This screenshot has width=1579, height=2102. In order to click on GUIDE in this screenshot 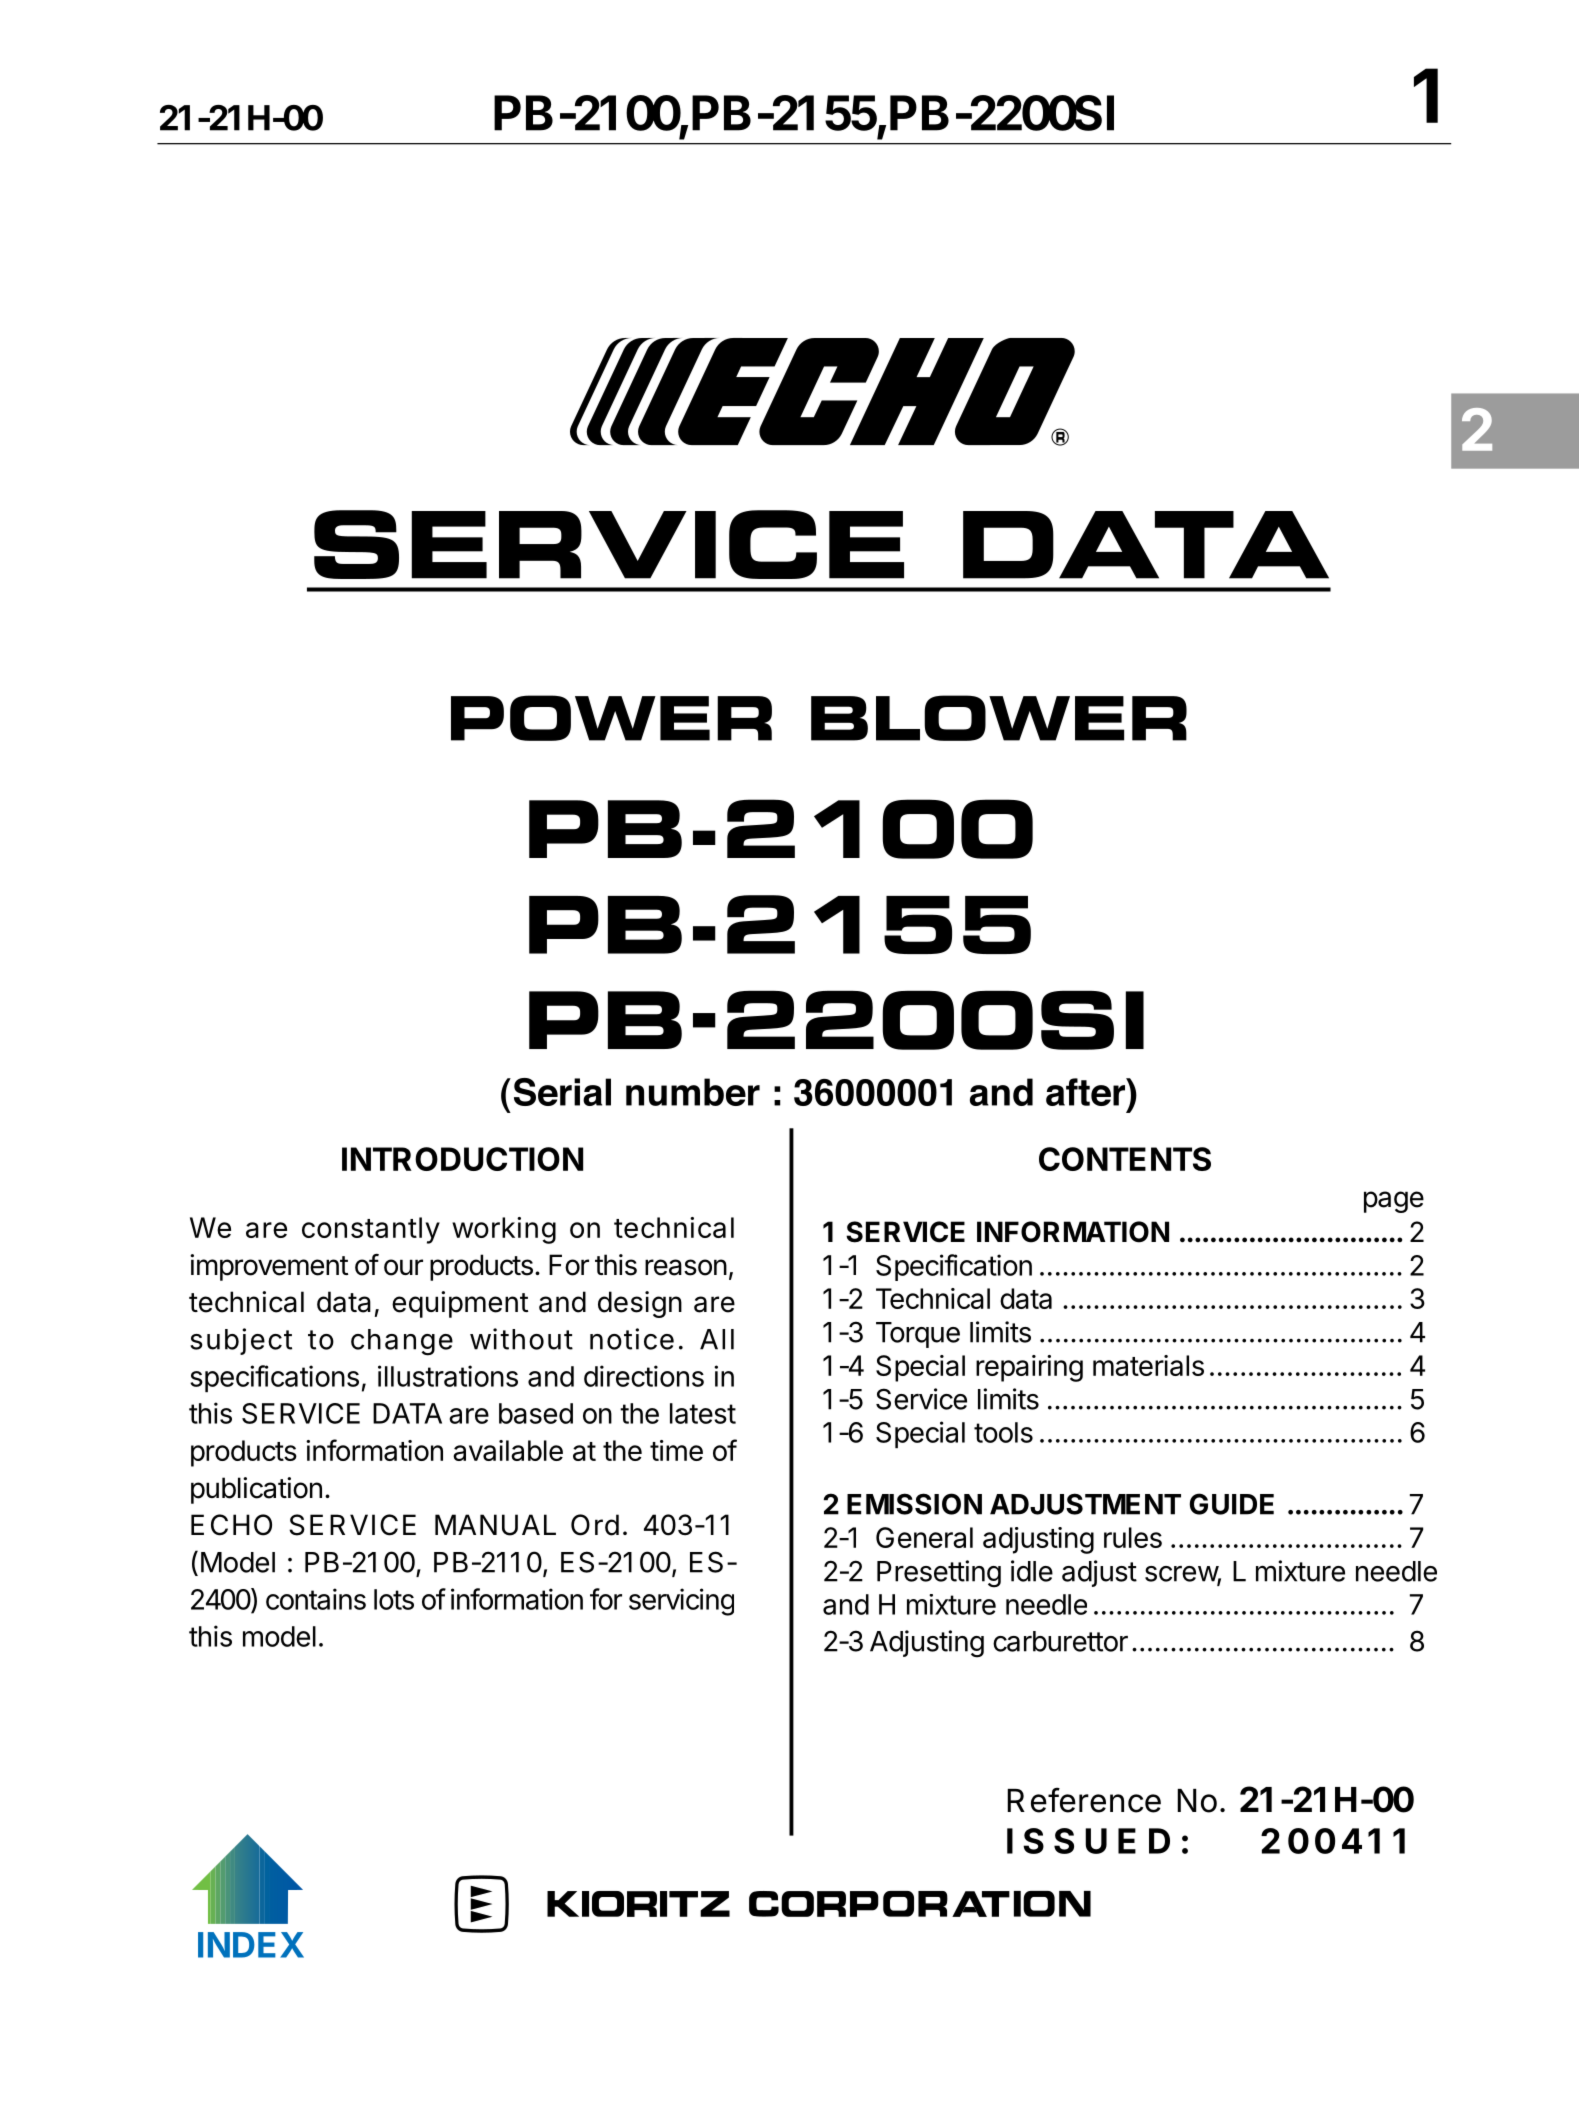, I will do `click(1232, 1504)`.
